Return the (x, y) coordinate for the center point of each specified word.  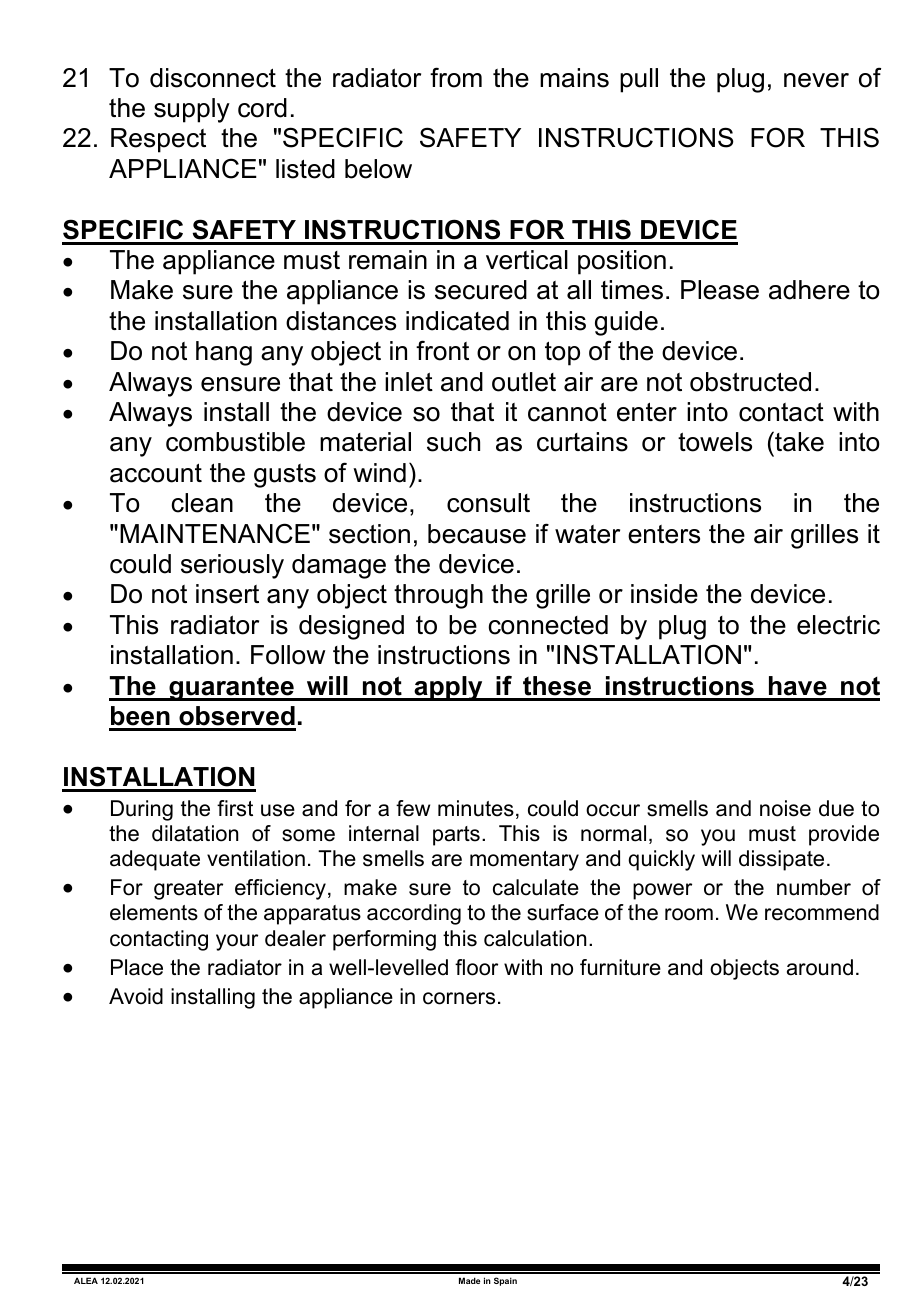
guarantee (231, 689)
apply (448, 688)
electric (838, 625)
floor (476, 967)
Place (137, 967)
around (820, 967)
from (456, 77)
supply (192, 110)
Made (469, 1280)
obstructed (750, 382)
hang (224, 353)
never (816, 80)
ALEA (86, 1280)
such (453, 442)
